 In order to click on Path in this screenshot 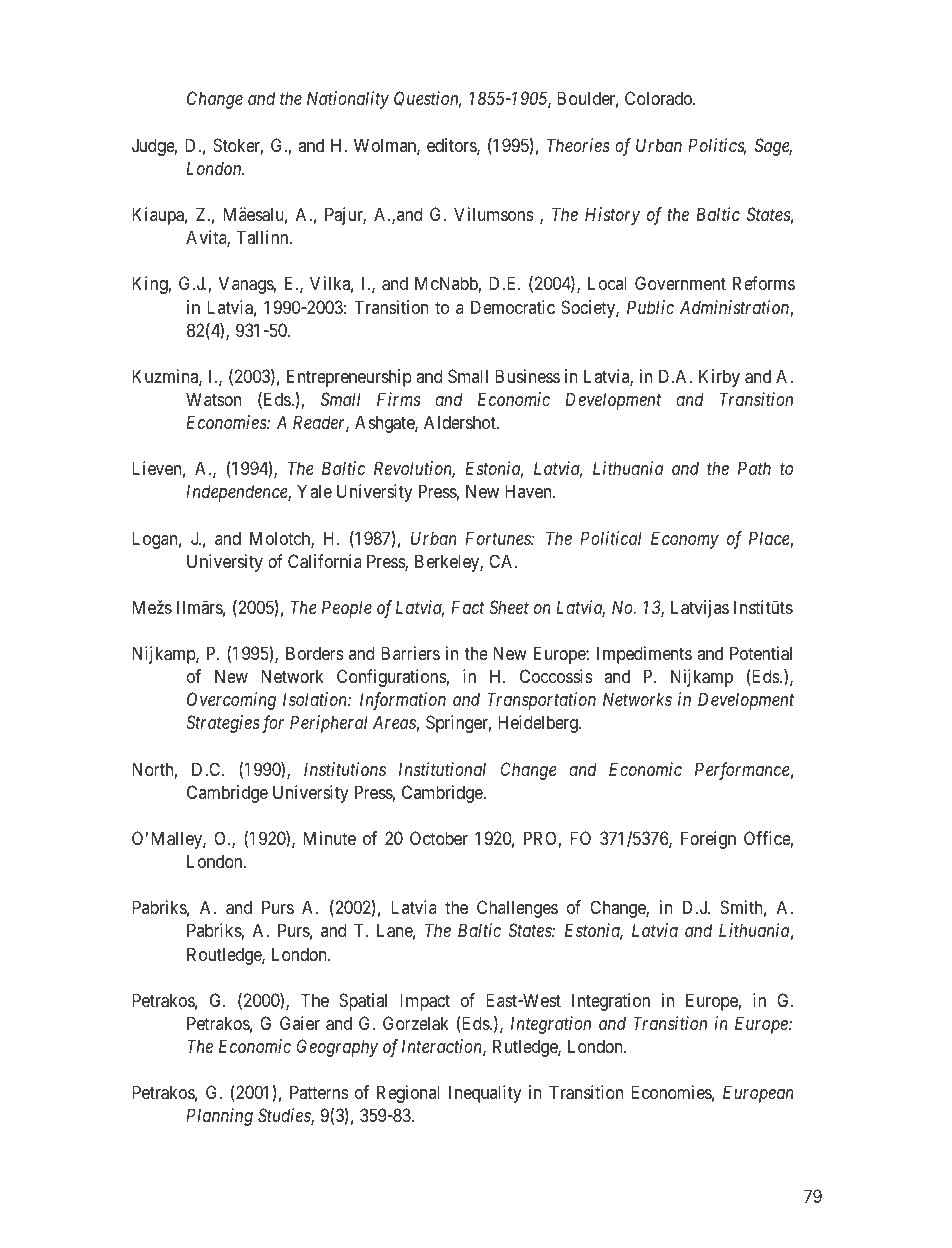, I will do `click(754, 468)`.
